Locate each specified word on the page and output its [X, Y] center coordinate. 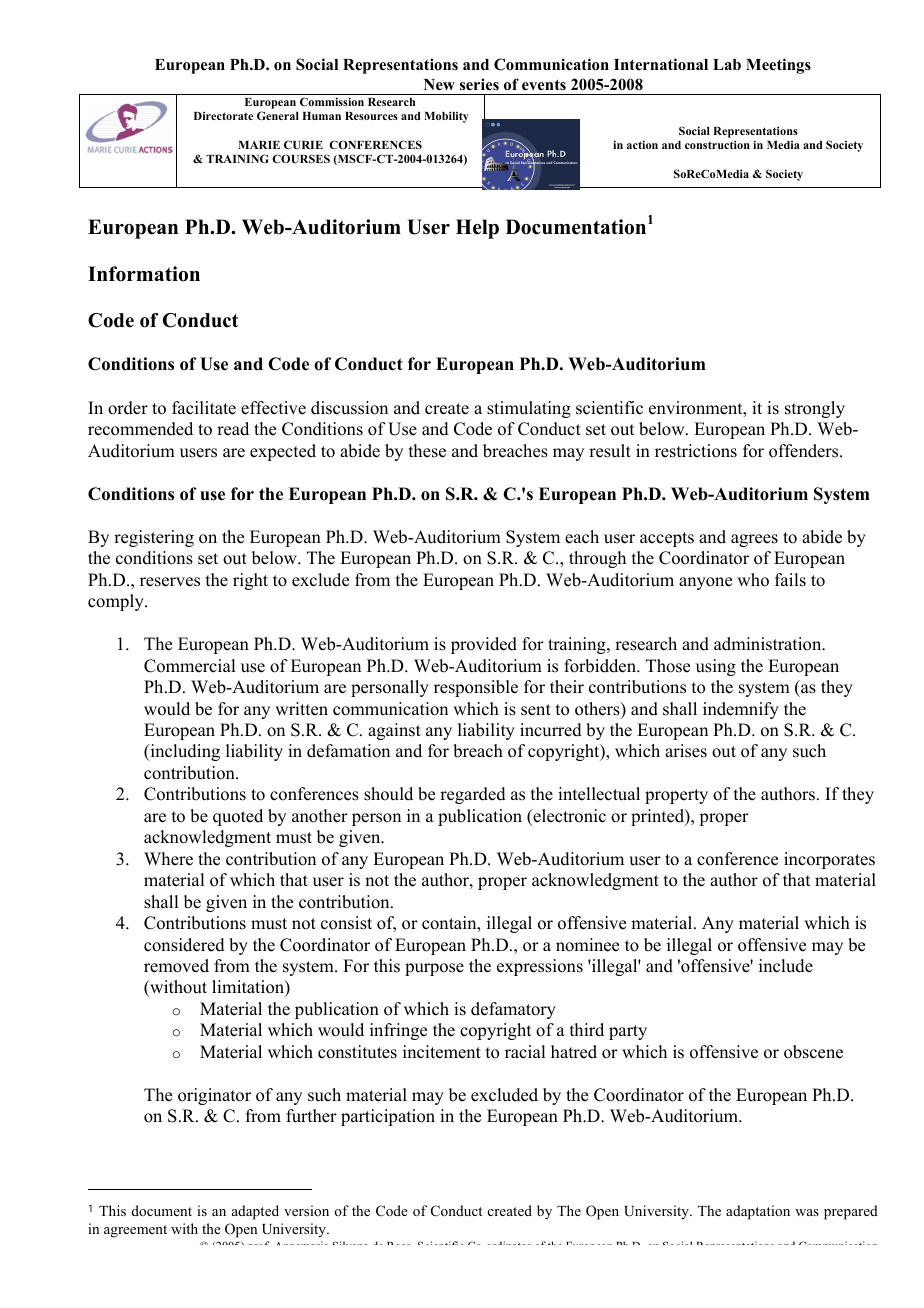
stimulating [529, 409]
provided [484, 645]
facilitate [204, 408]
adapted [255, 1212]
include [786, 966]
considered [184, 945]
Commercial [189, 666]
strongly [815, 409]
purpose [434, 969]
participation [388, 1117]
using [716, 667]
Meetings [778, 66]
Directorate [223, 116]
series [479, 84]
